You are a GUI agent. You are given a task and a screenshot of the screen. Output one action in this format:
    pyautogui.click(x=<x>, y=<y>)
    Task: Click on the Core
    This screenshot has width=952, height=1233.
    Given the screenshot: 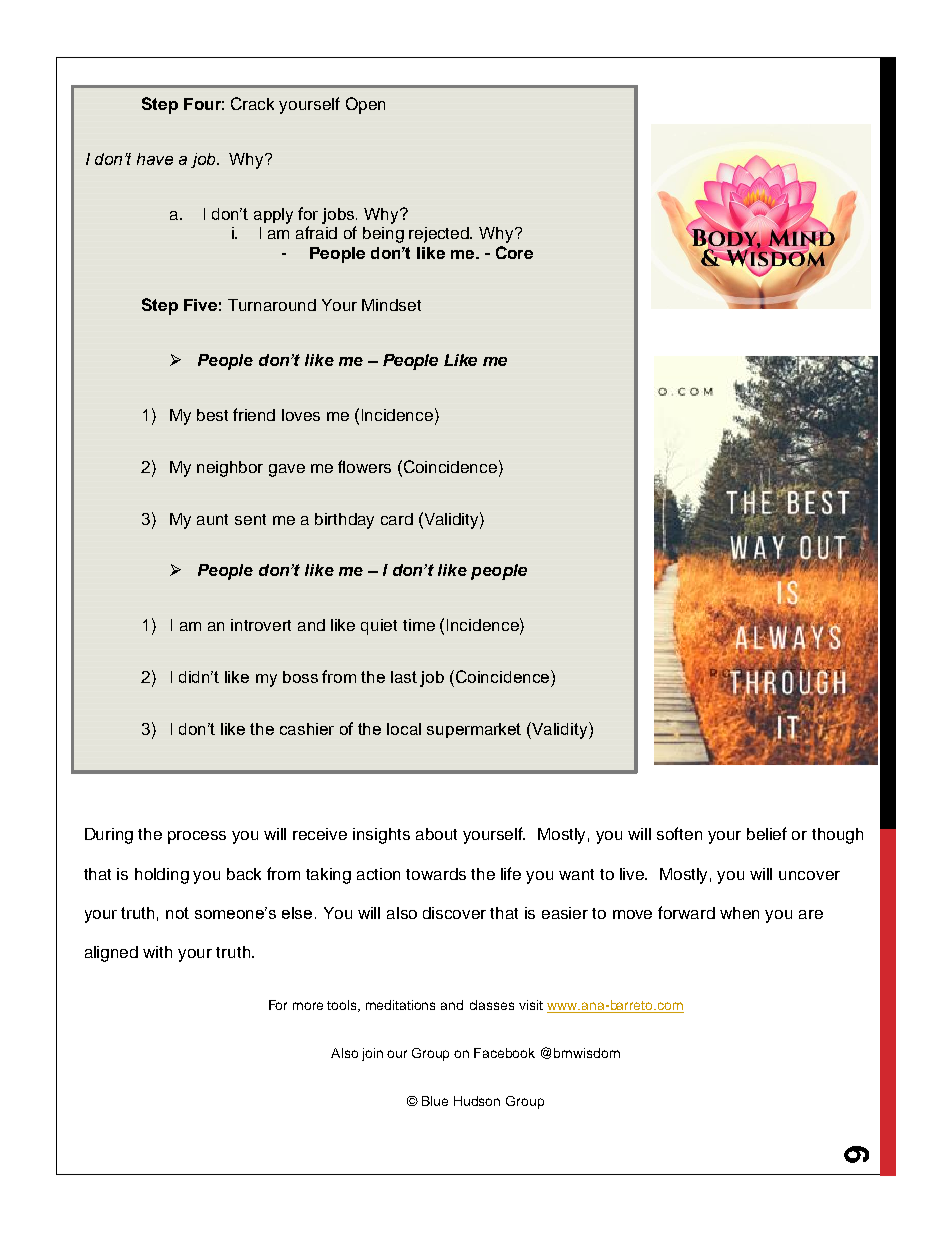 What is the action you would take?
    pyautogui.click(x=514, y=252)
